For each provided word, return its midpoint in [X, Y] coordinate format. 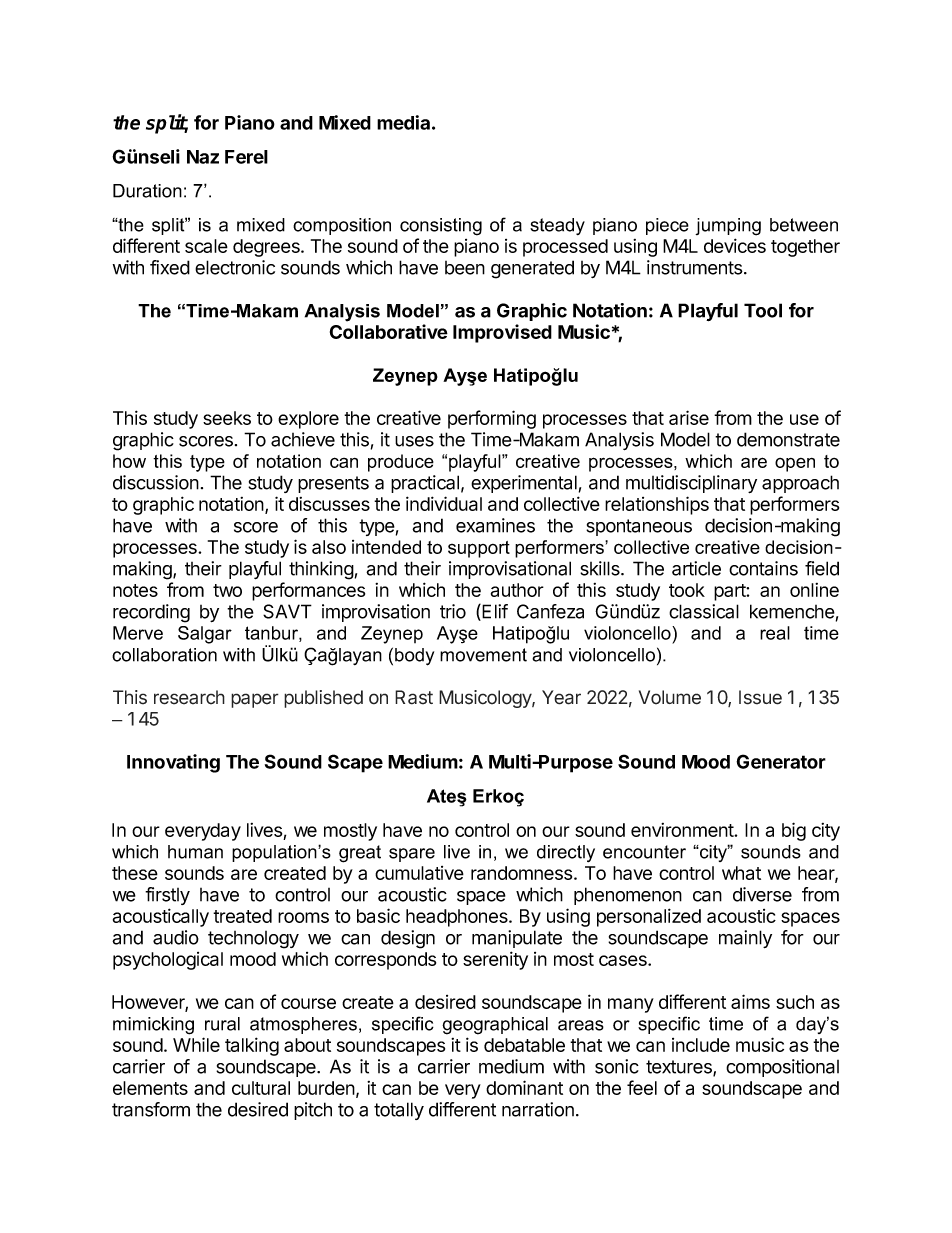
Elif [494, 612]
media [403, 122]
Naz [203, 157]
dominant [524, 1087]
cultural [261, 1088]
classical [704, 611]
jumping [728, 227]
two [227, 590]
